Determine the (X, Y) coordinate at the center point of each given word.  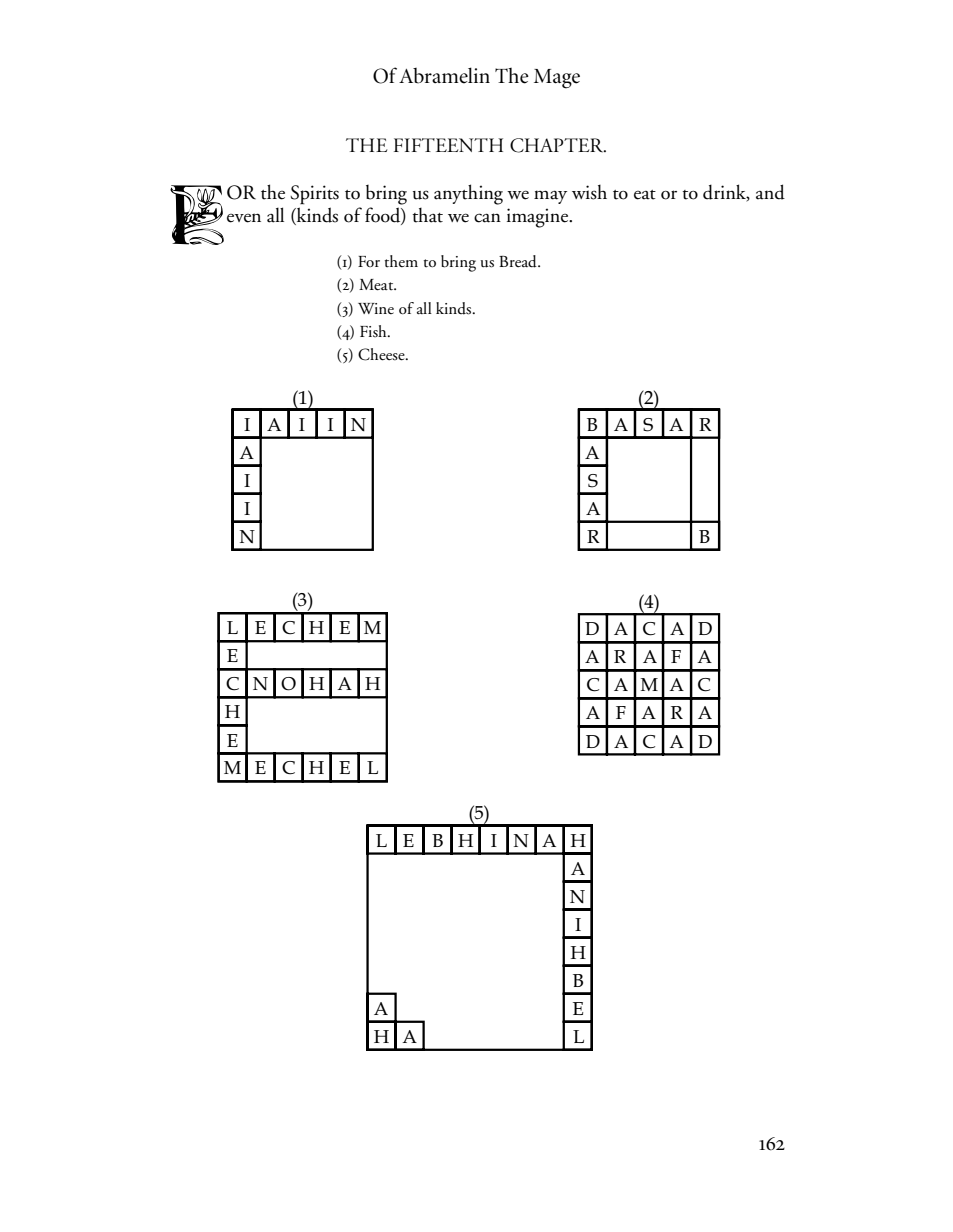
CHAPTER (558, 145)
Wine (376, 308)
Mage (557, 79)
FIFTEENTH (448, 145)
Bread (519, 261)
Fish (374, 331)
